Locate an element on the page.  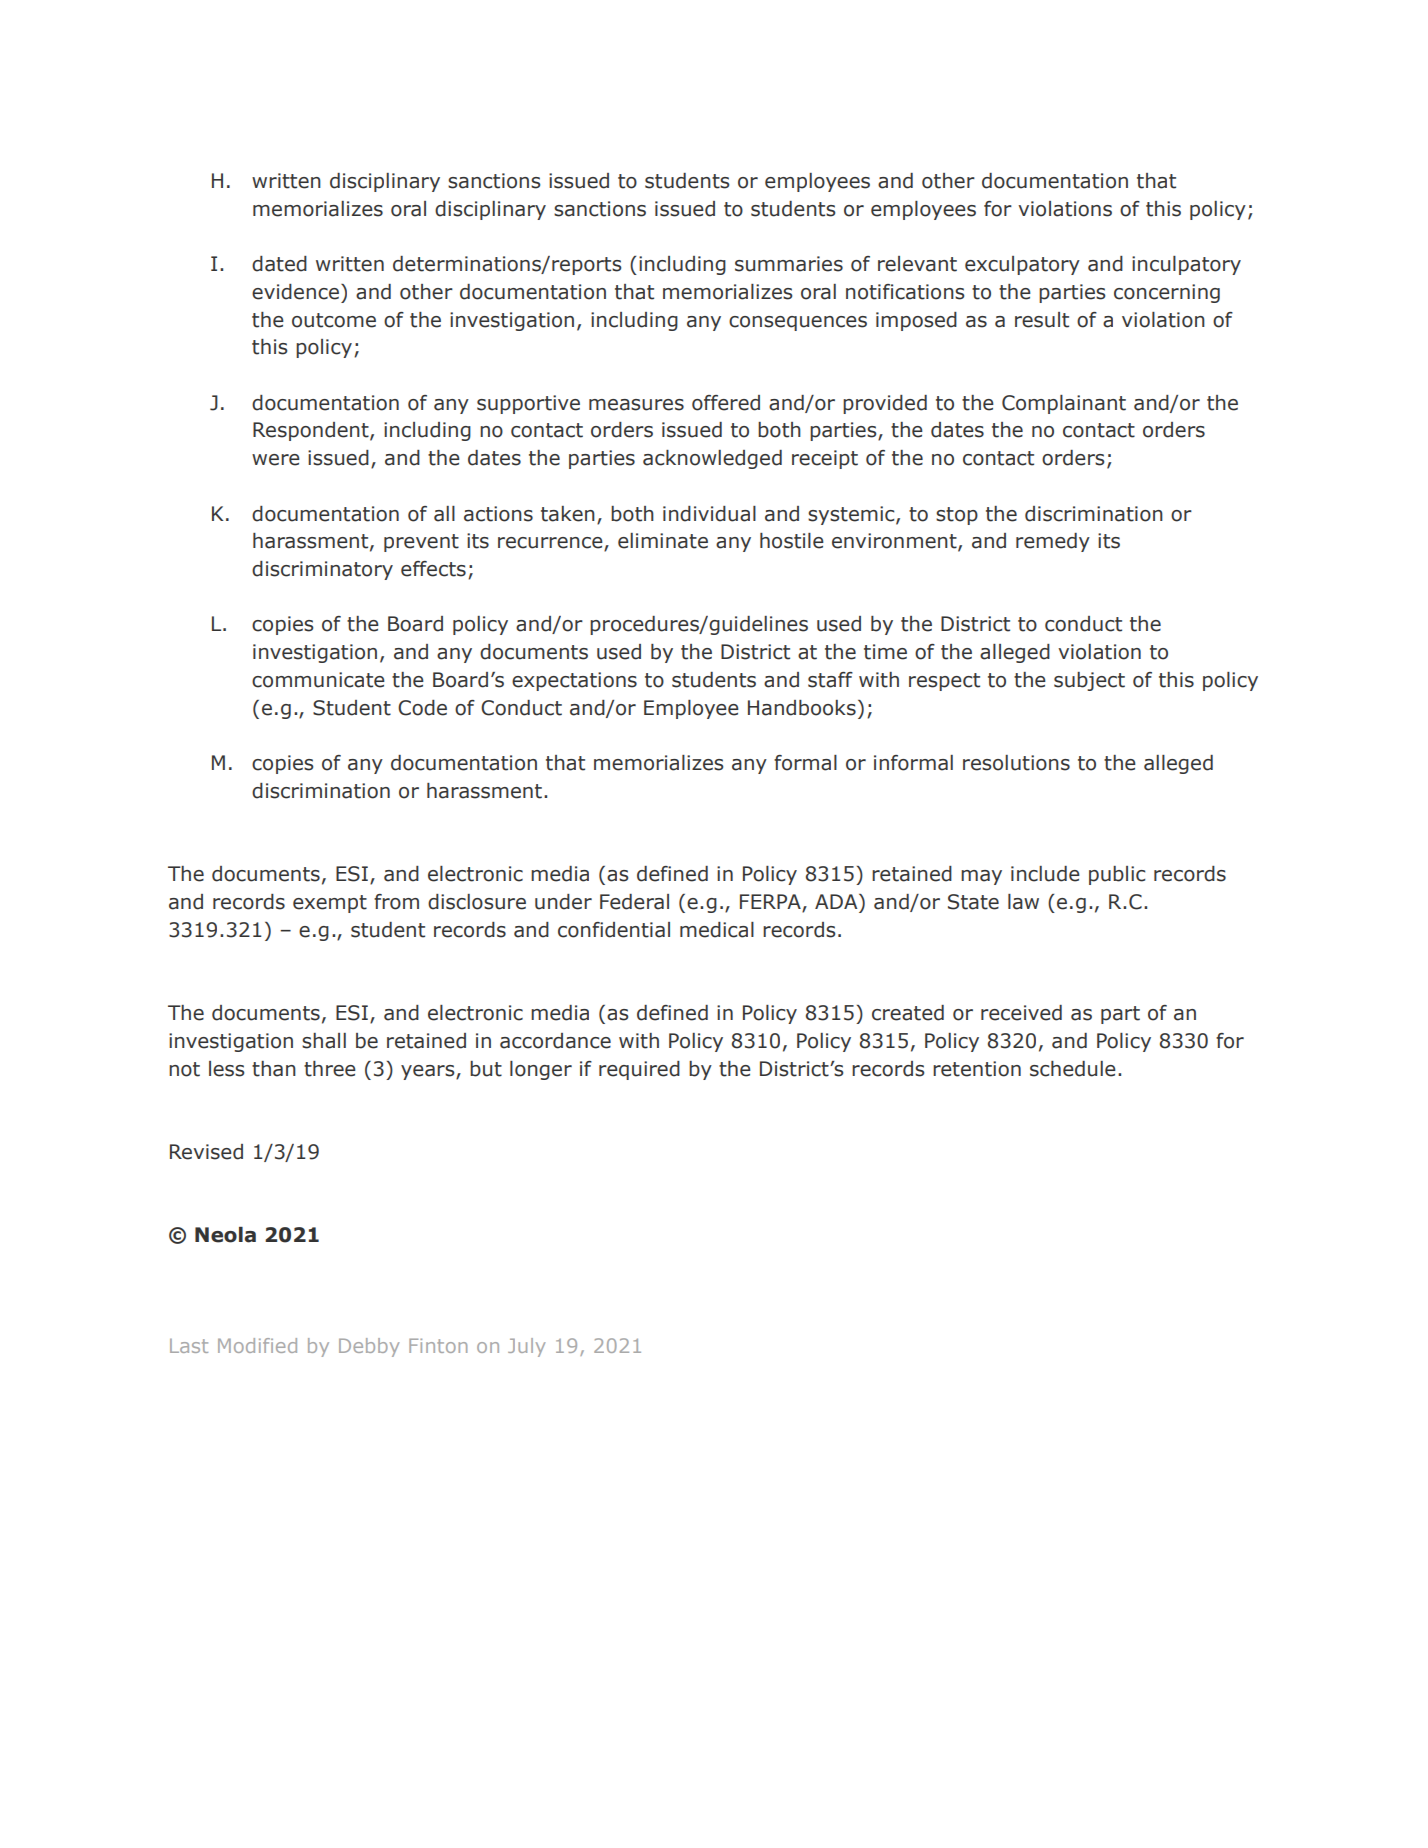
eliminate is located at coordinates (663, 541).
